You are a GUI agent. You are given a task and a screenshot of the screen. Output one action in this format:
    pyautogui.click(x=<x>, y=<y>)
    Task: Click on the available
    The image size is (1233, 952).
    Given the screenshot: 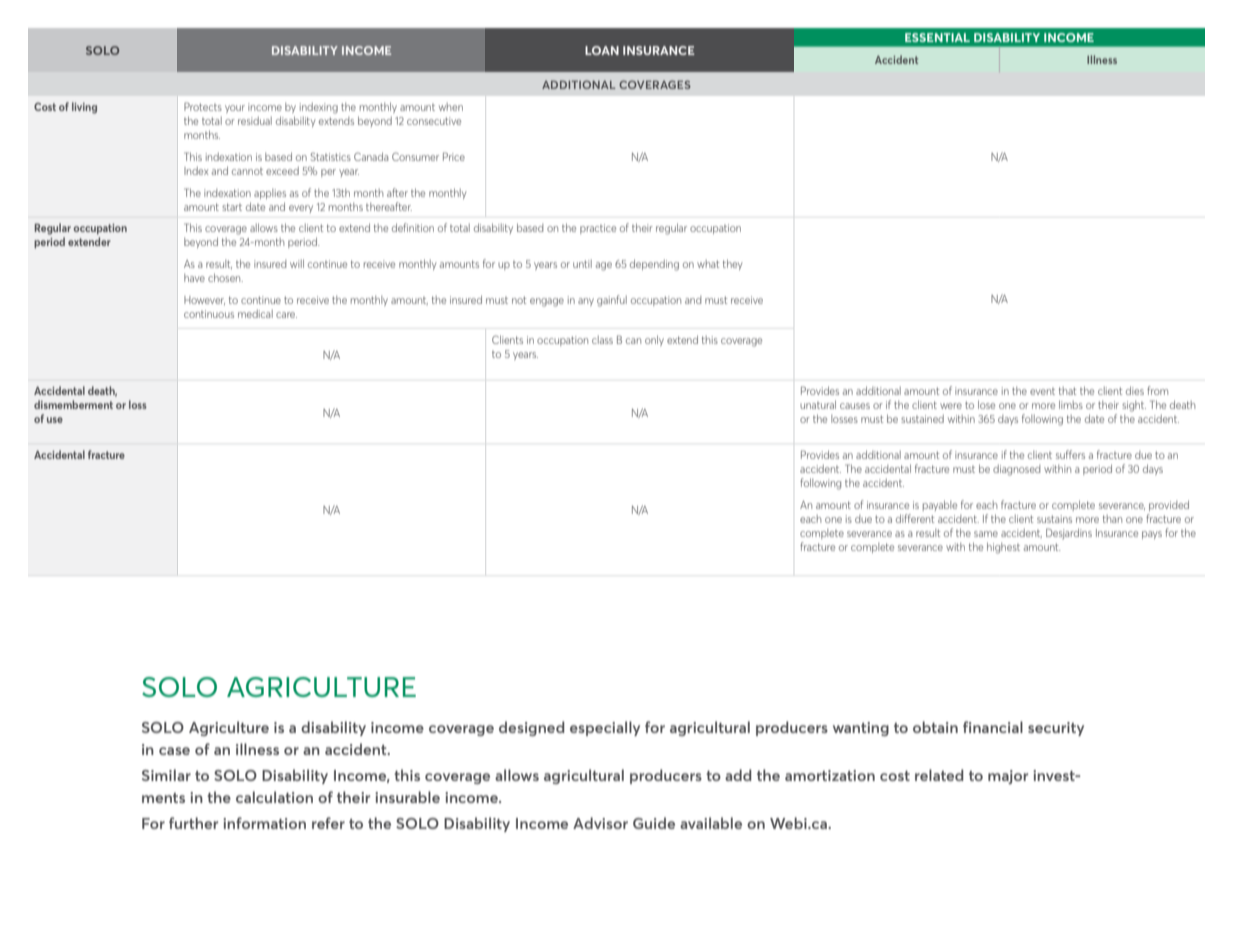 What is the action you would take?
    pyautogui.click(x=711, y=823)
